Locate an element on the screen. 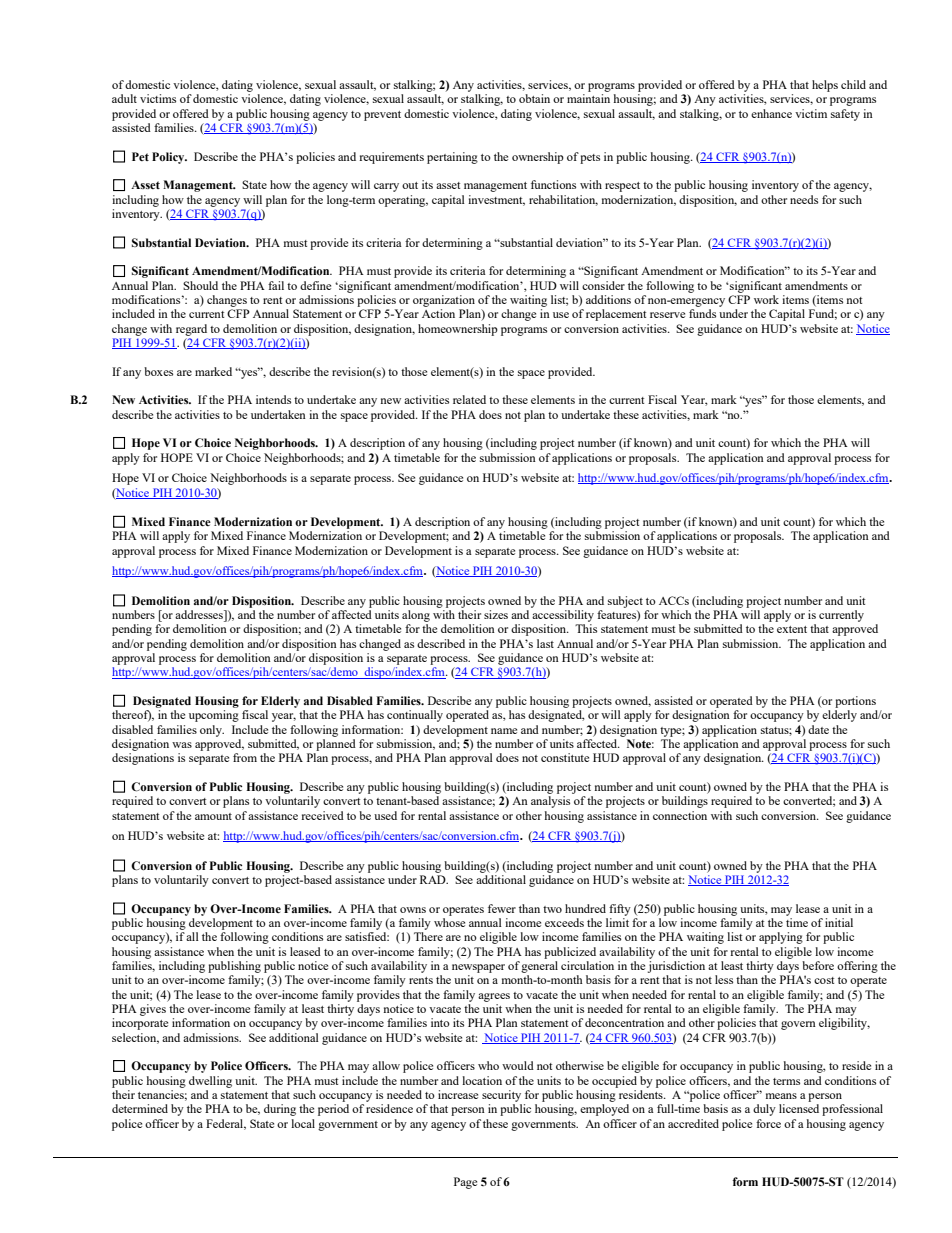 Image resolution: width=952 pixels, height=1233 pixels. Federal is located at coordinates (226, 1124).
